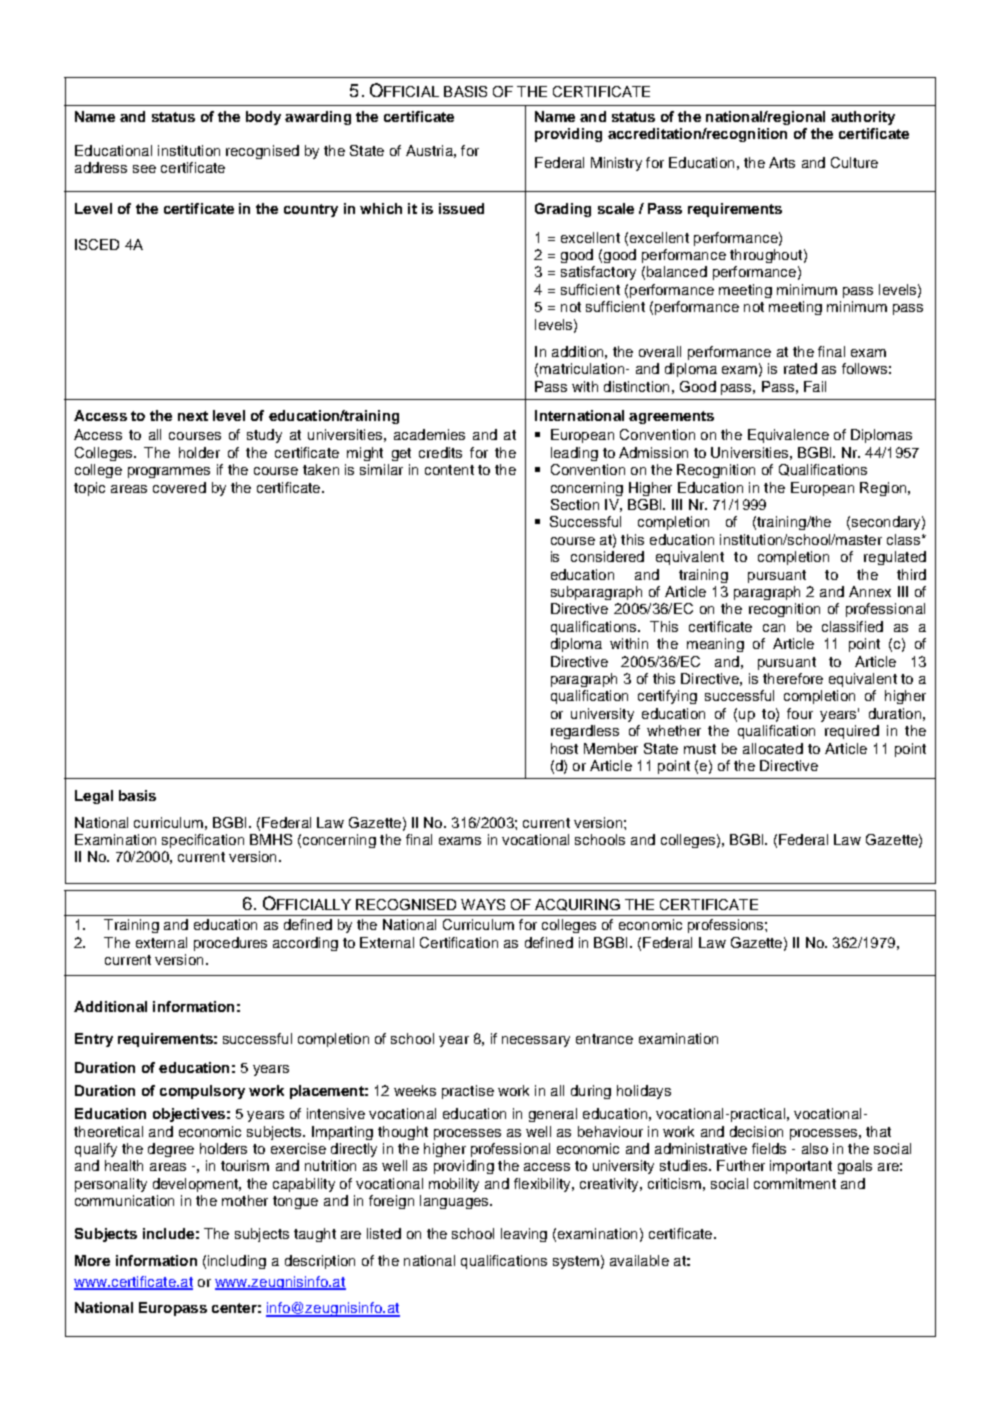 This screenshot has height=1417, width=1001. Describe the element at coordinates (429, 434) in the screenshot. I see `academies` at that location.
